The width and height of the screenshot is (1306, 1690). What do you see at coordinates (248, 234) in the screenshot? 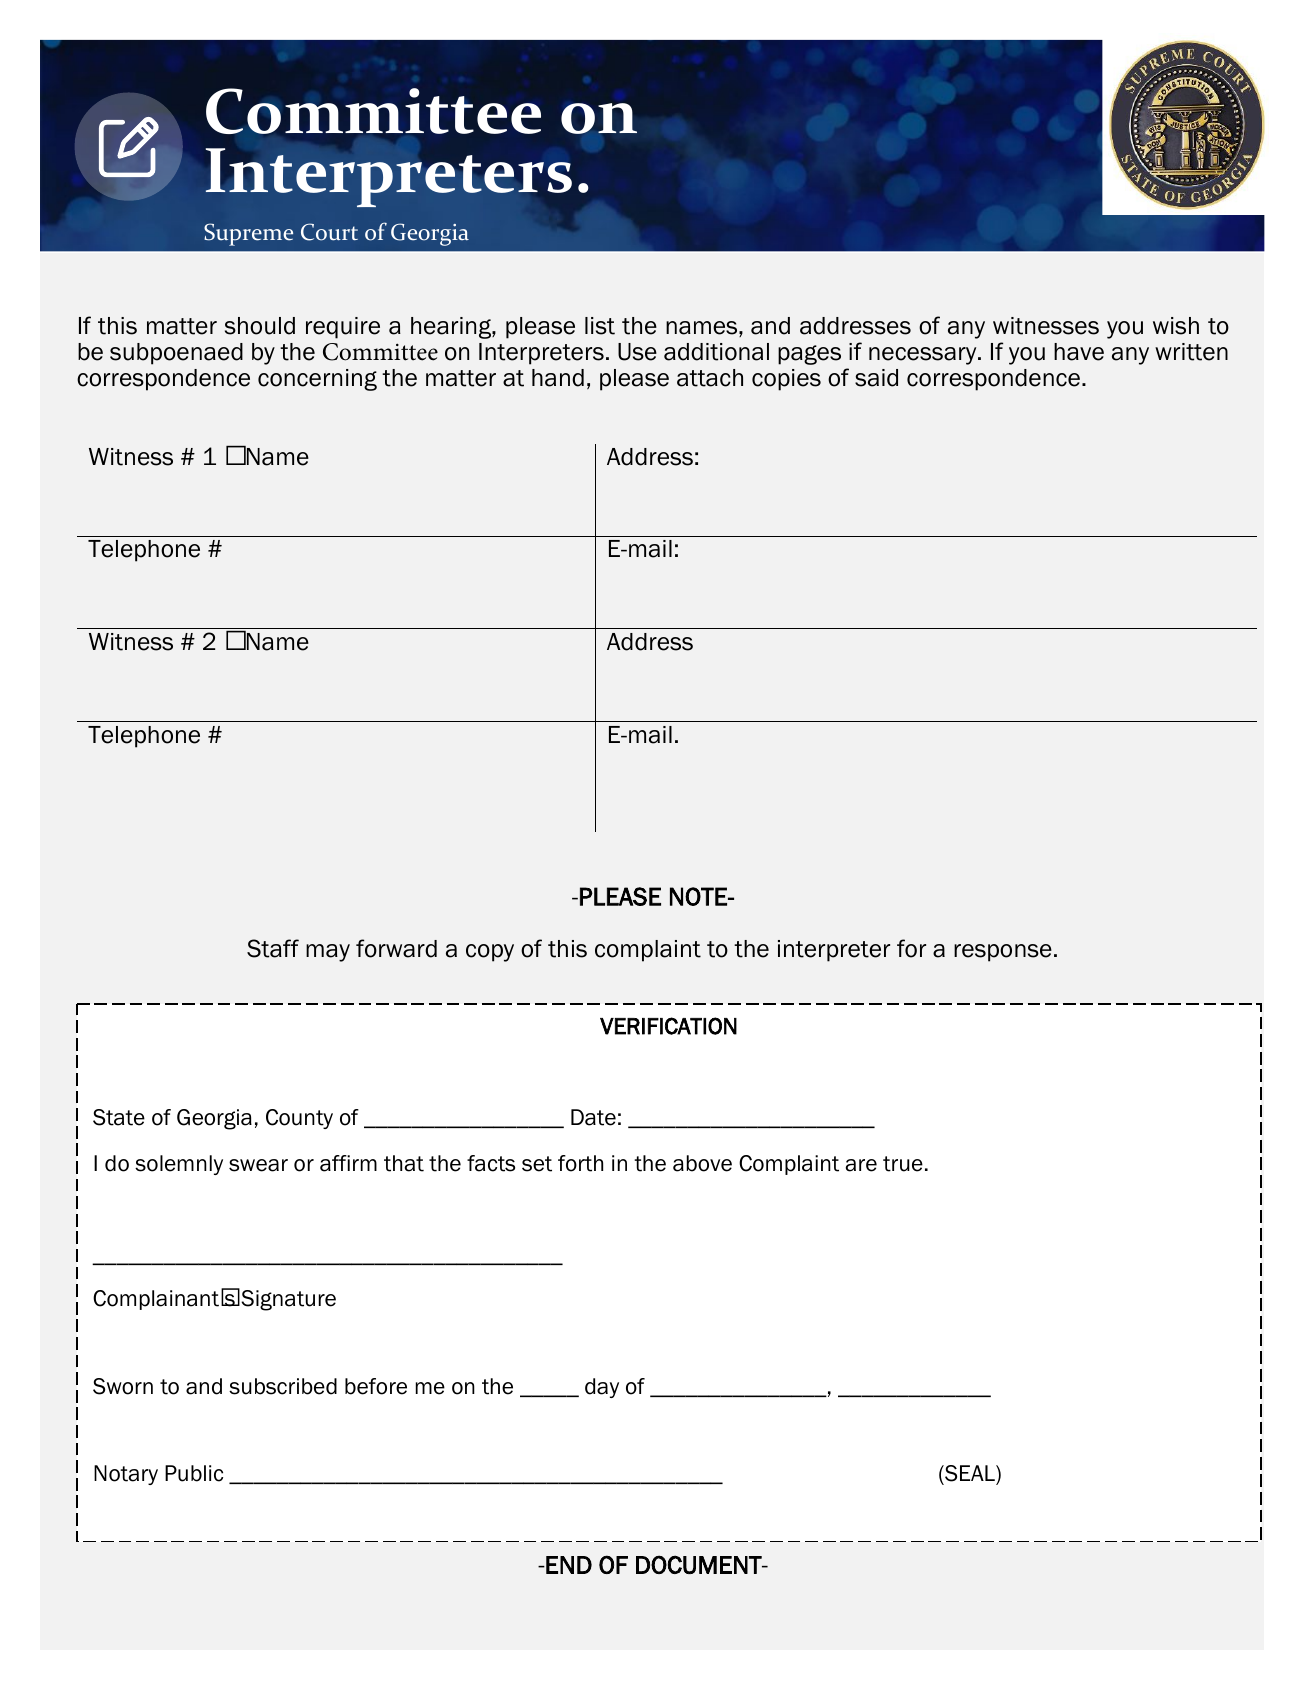
I see `Supreme` at bounding box center [248, 234].
